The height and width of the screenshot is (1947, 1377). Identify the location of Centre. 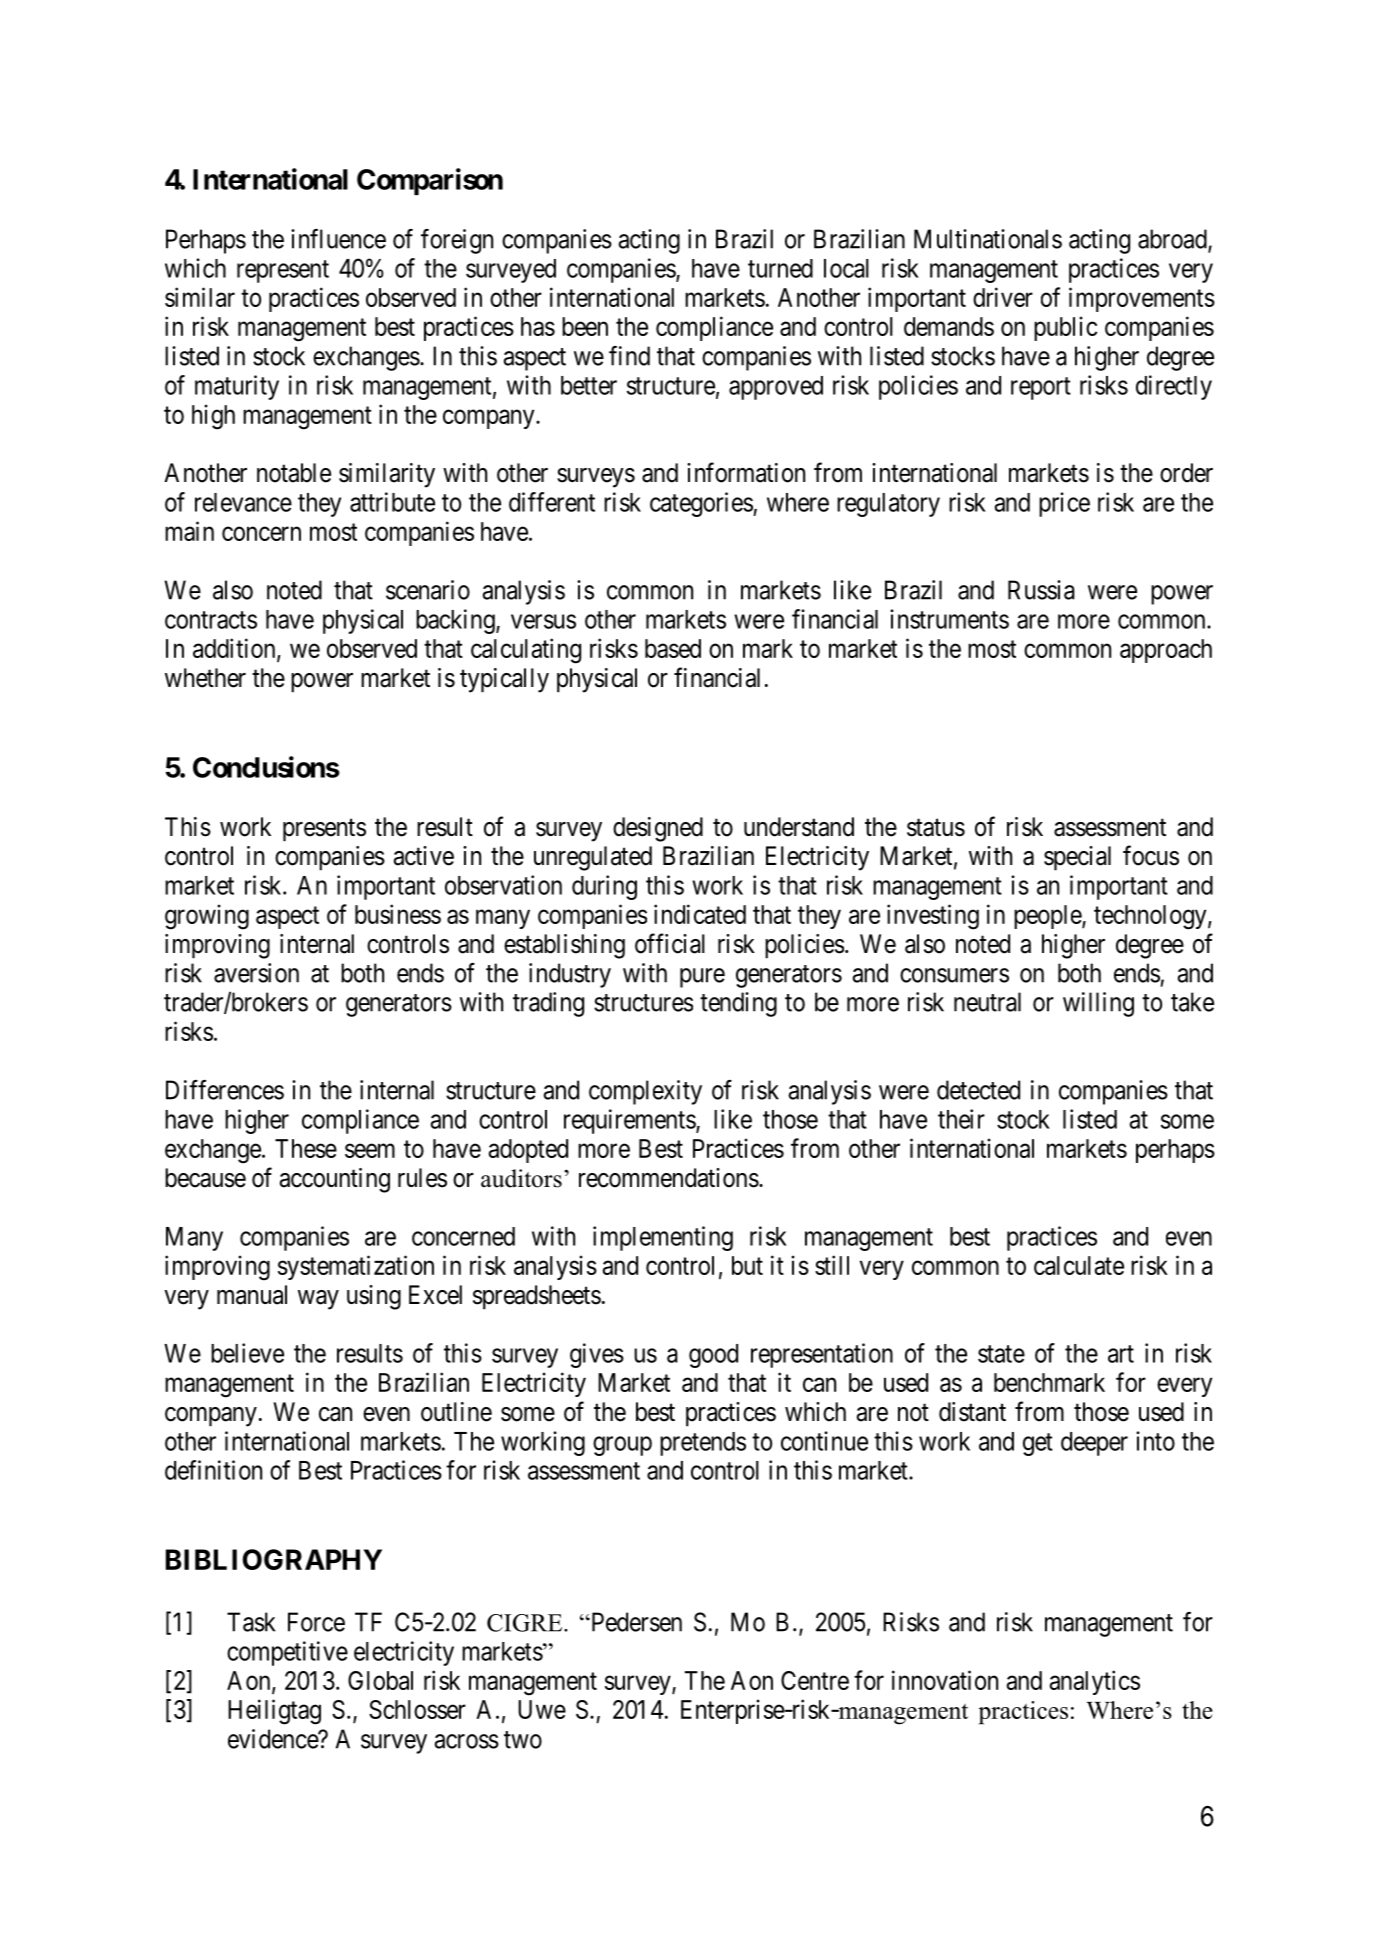
(815, 1680).
